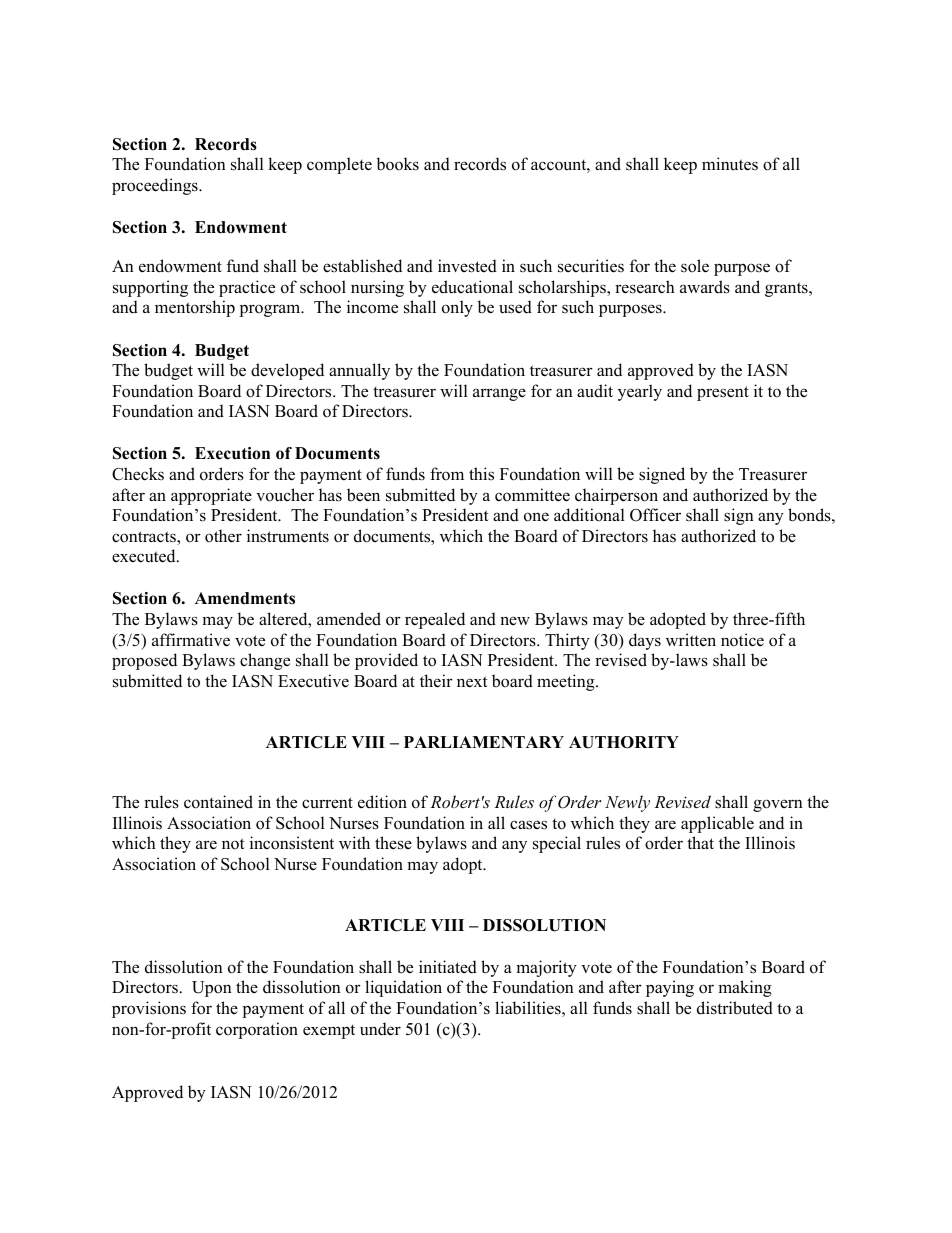  What do you see at coordinates (435, 620) in the screenshot?
I see `repealed` at bounding box center [435, 620].
